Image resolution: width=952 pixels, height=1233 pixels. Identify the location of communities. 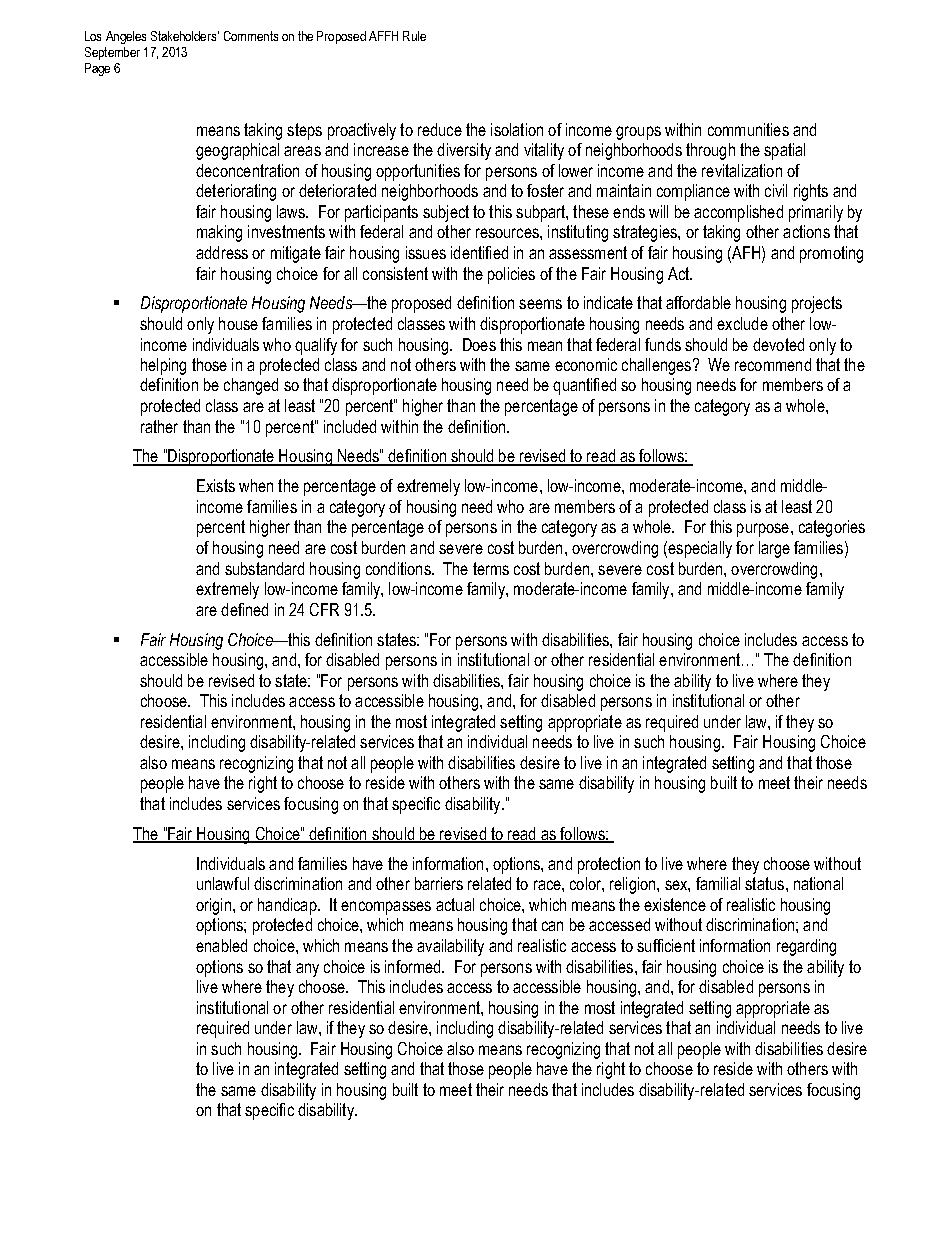
(748, 129).
